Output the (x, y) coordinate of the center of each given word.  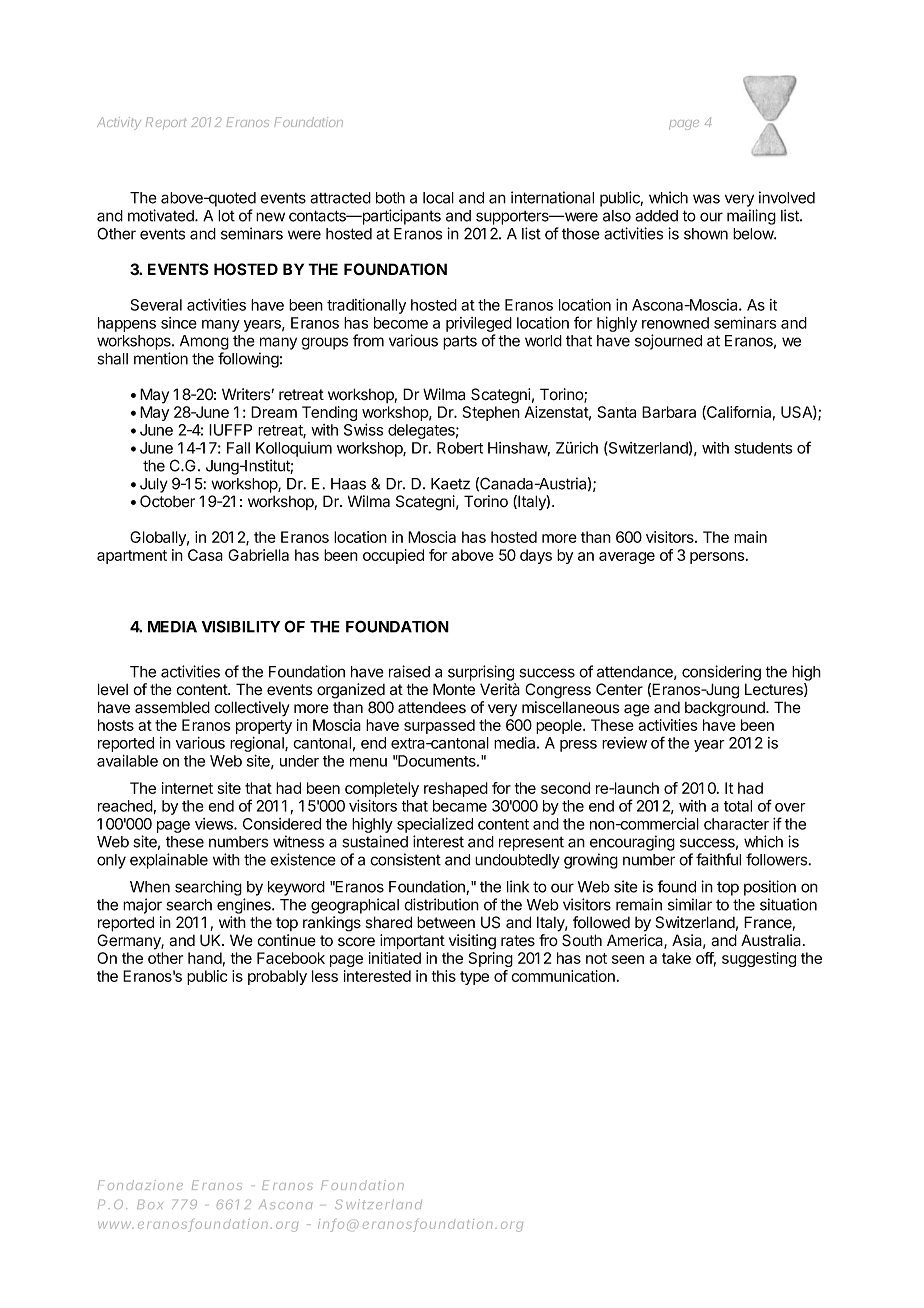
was (706, 199)
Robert (460, 448)
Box (150, 1204)
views (215, 824)
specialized (435, 825)
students (763, 448)
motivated (162, 215)
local (438, 198)
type (474, 978)
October (167, 501)
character (736, 824)
